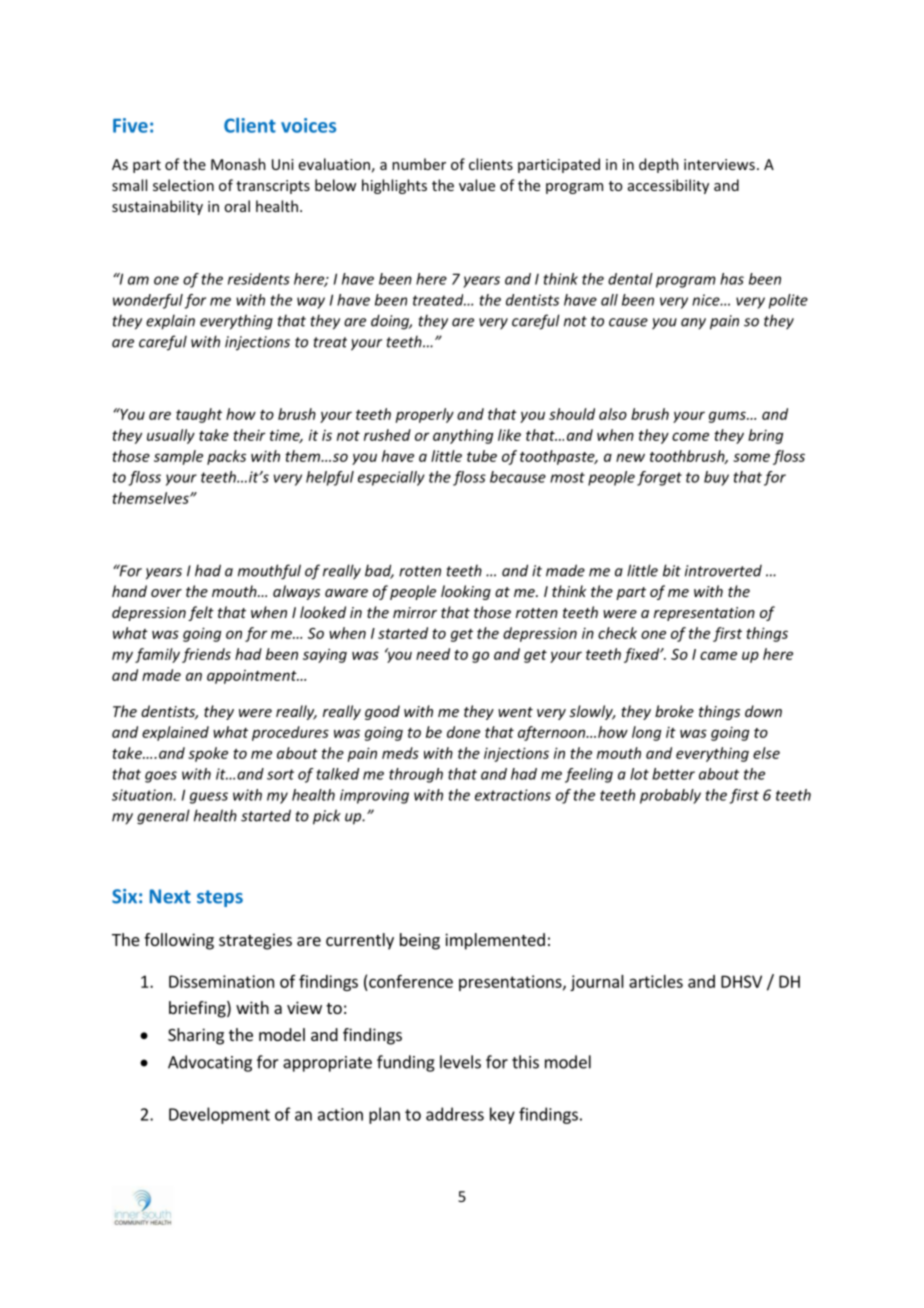 The width and height of the screenshot is (924, 1308). I want to click on felt, so click(201, 613).
